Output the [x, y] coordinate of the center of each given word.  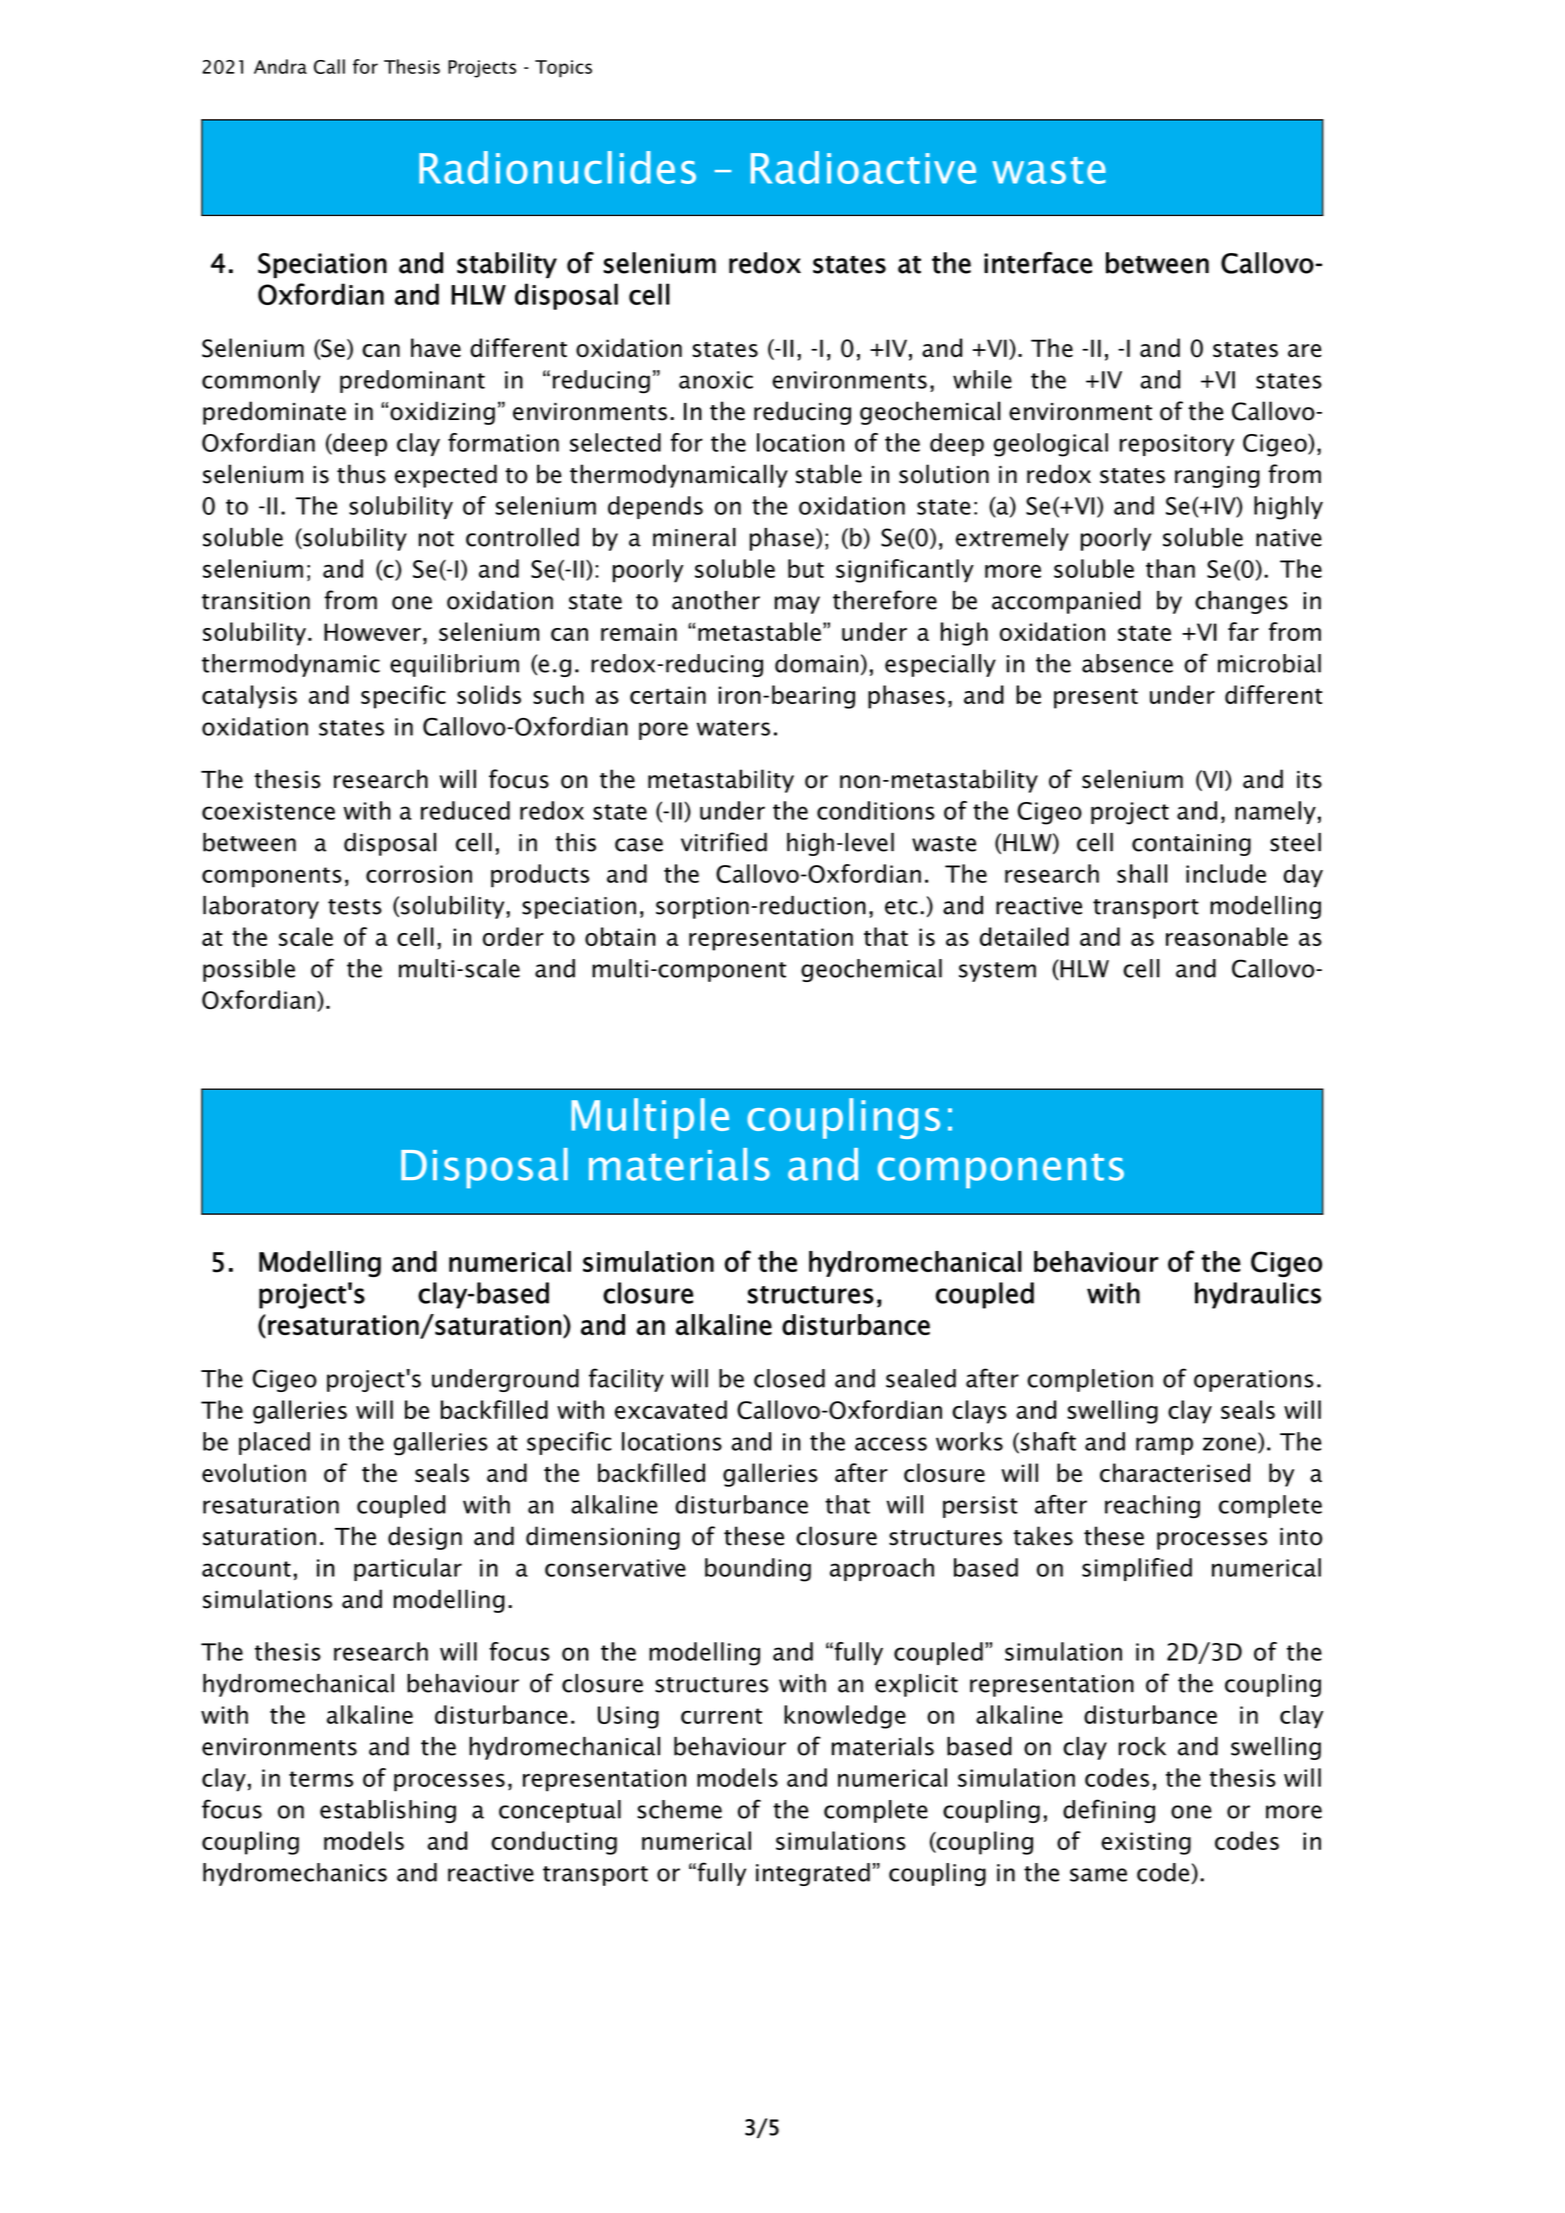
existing [1146, 1843]
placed [274, 1443]
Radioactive [863, 167]
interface [1038, 263]
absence [1127, 663]
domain [816, 663]
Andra [280, 66]
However [372, 632]
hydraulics [1258, 1295]
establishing [388, 1811]
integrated [813, 1874]
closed [789, 1378]
